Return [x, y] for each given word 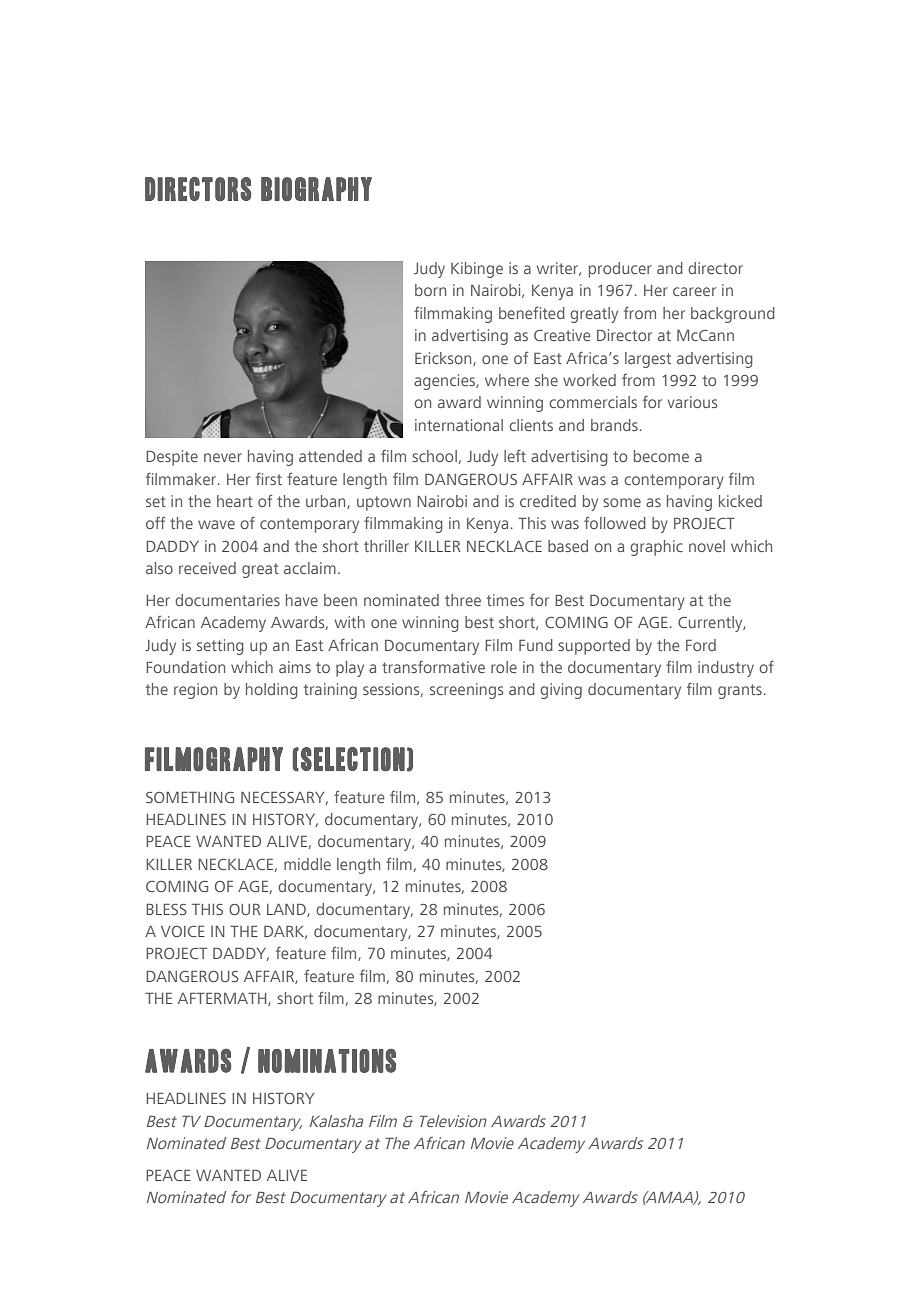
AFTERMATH [223, 999]
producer [620, 270]
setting [220, 647]
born [430, 290]
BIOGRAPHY [316, 189]
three [463, 600]
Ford [701, 645]
